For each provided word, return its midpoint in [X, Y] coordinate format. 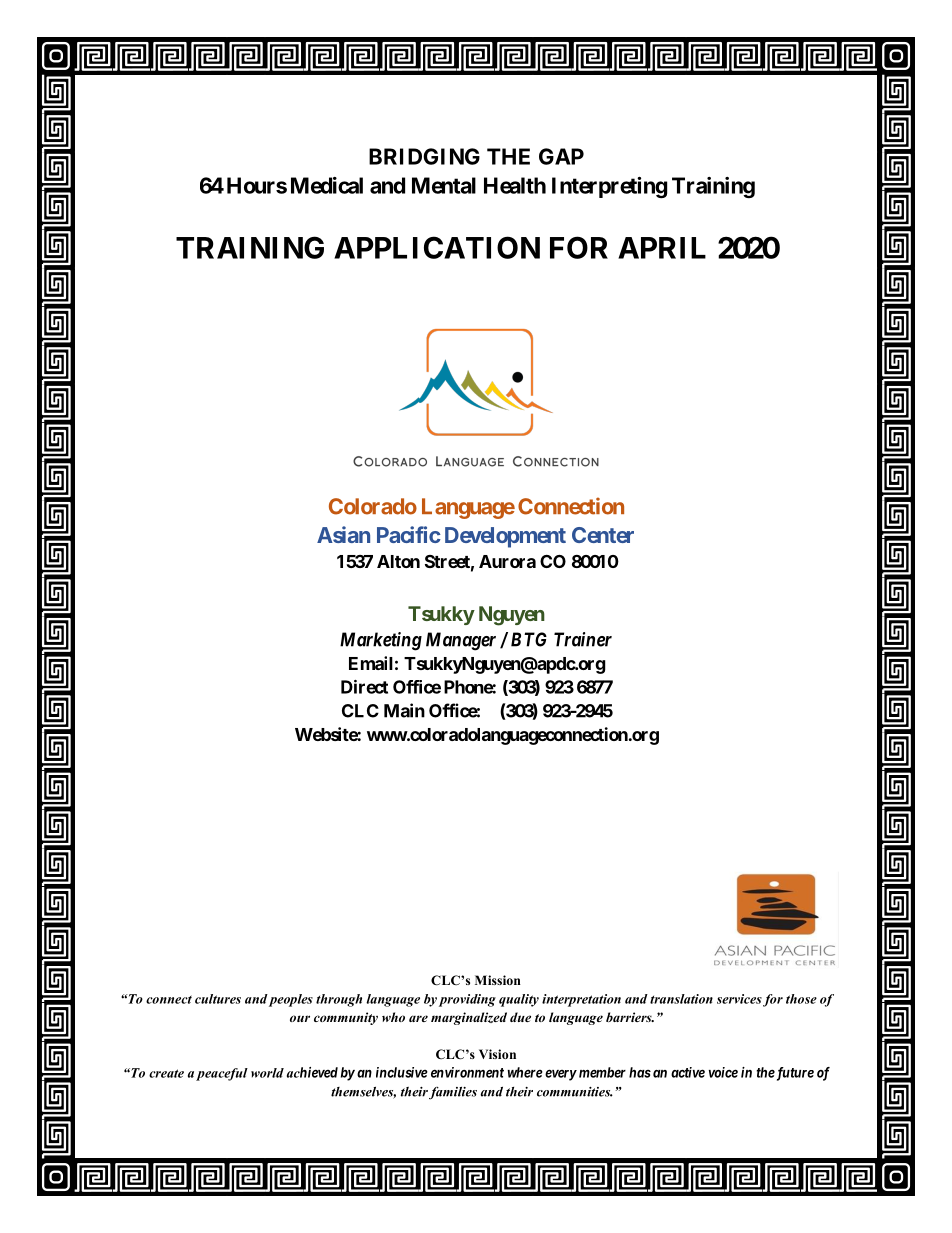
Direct [364, 687]
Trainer [583, 639]
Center [603, 535]
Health [515, 185]
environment [467, 1072]
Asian [343, 534]
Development [505, 537]
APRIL [662, 248]
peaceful [222, 1074]
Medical [327, 185]
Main [404, 710]
